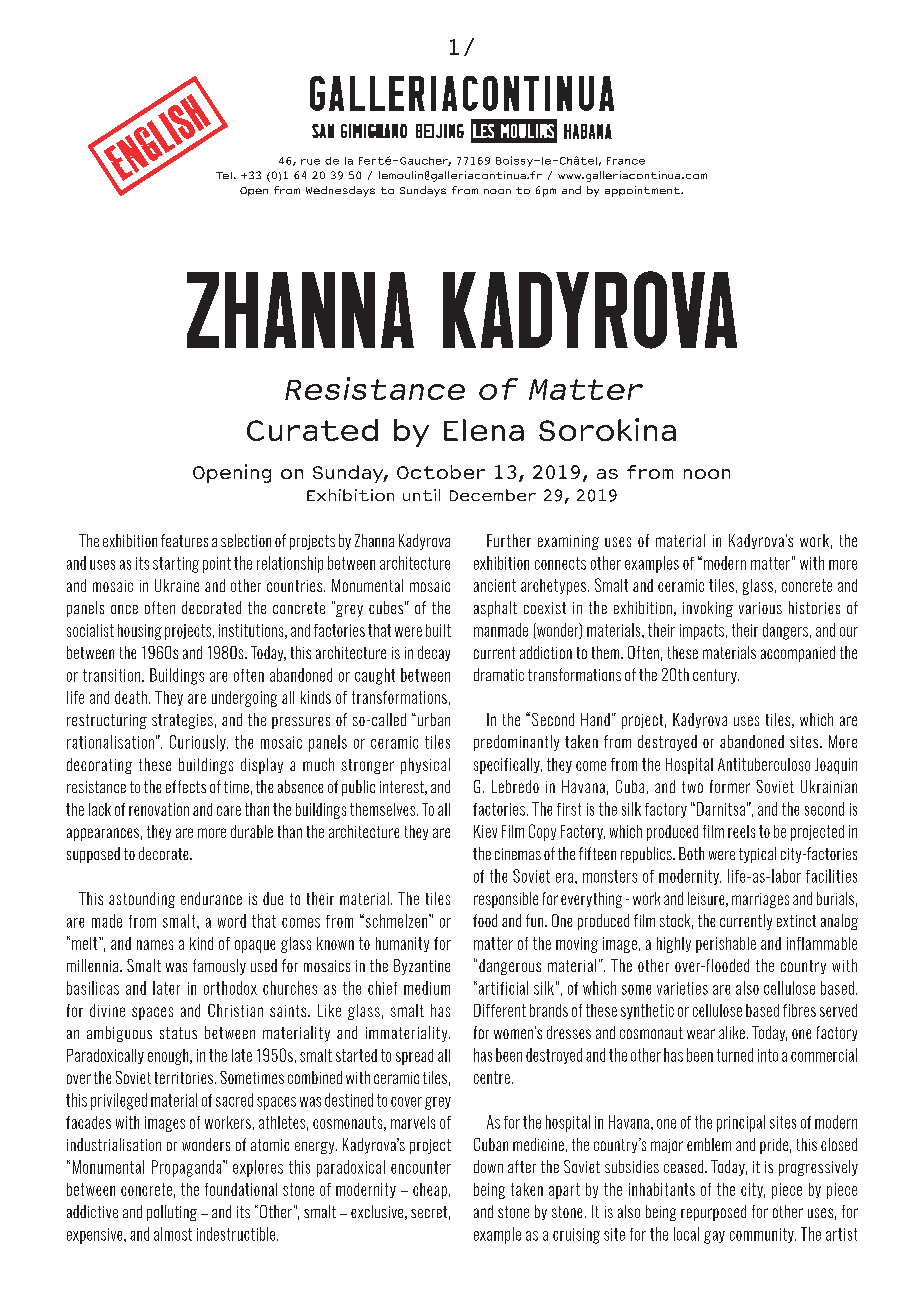  Describe the element at coordinates (340, 191) in the page. I see `Wednesdays` at that location.
